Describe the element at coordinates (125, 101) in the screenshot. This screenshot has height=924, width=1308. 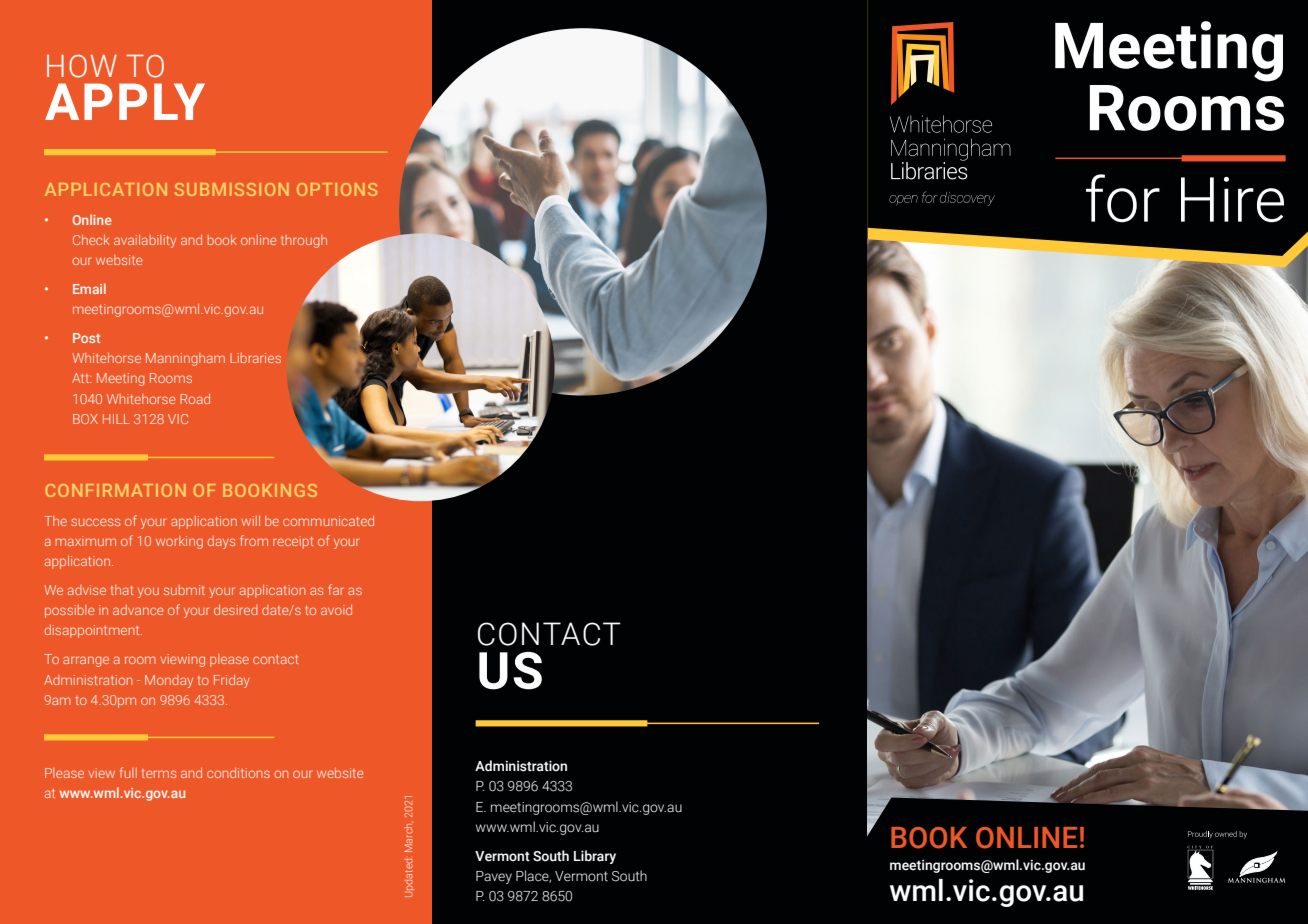
I see `APPLY` at that location.
